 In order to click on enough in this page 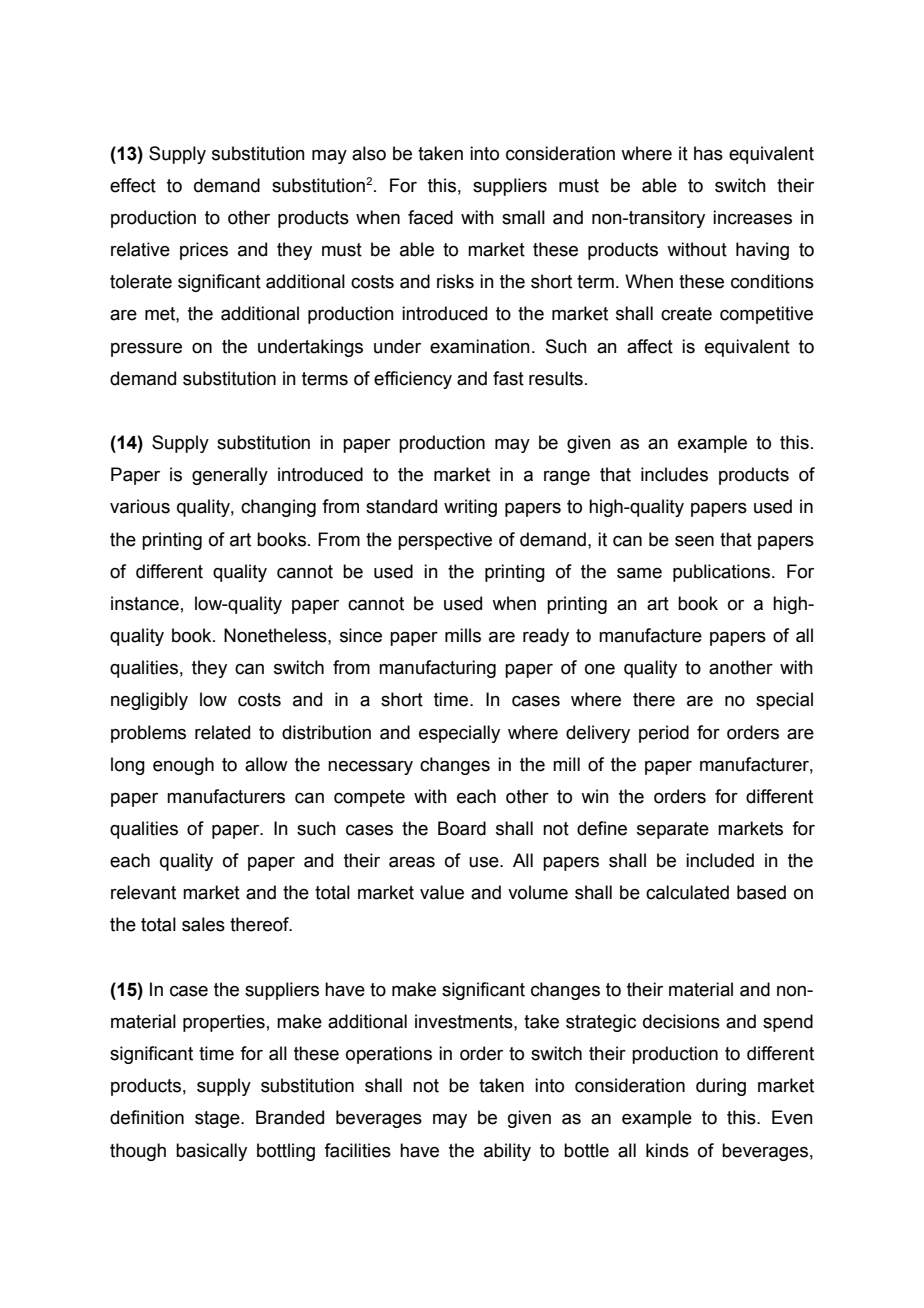, I will do `click(183, 766)`.
